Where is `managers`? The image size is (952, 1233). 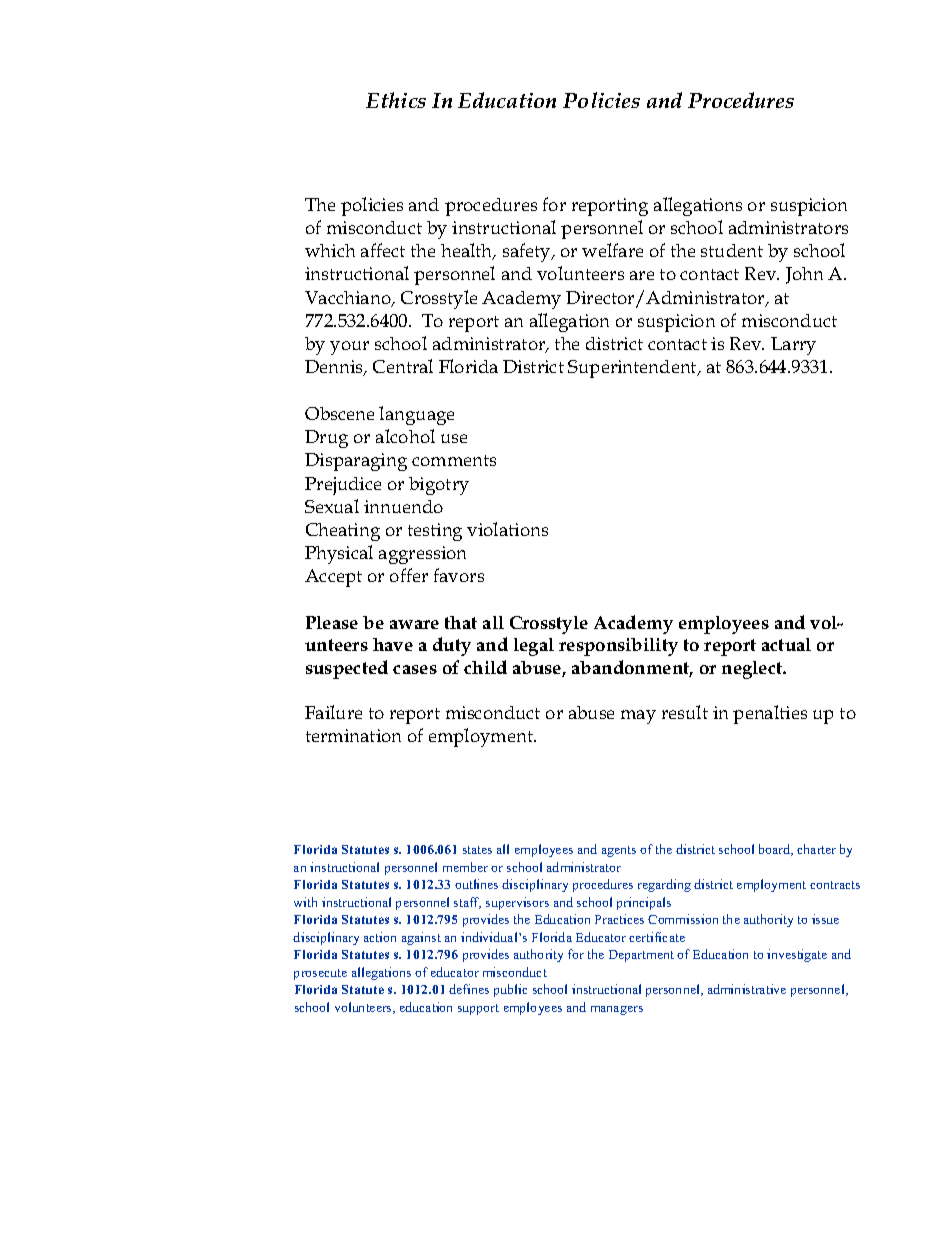
managers is located at coordinates (617, 1010).
